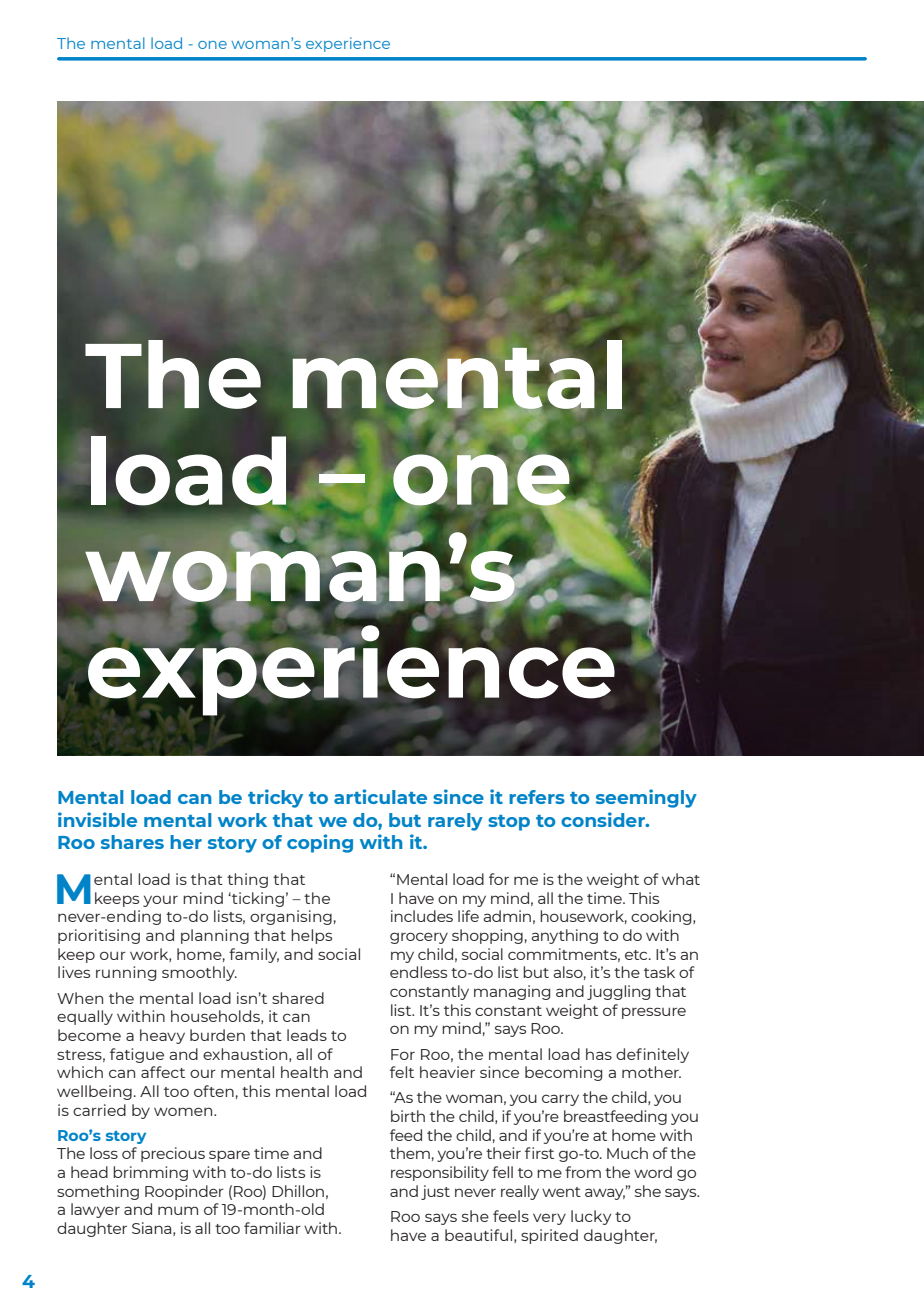 Image resolution: width=924 pixels, height=1308 pixels. What do you see at coordinates (380, 796) in the screenshot?
I see `articulate` at bounding box center [380, 796].
